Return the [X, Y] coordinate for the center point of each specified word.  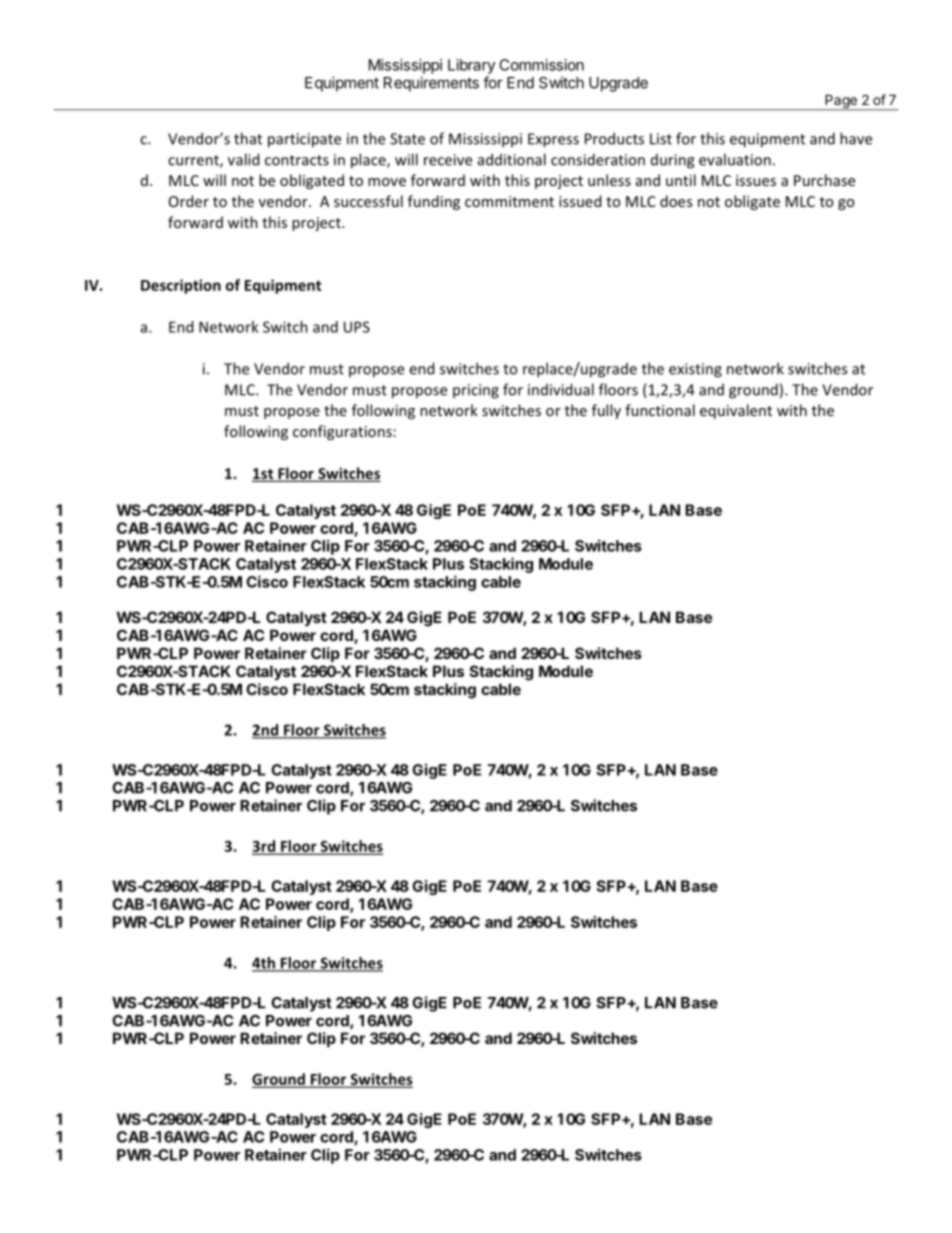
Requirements [431, 84]
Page [841, 102]
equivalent [736, 411]
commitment [509, 201]
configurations [342, 432]
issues [756, 180]
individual [561, 389]
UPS [357, 327]
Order [189, 201]
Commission [541, 65]
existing [695, 370]
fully [606, 411]
